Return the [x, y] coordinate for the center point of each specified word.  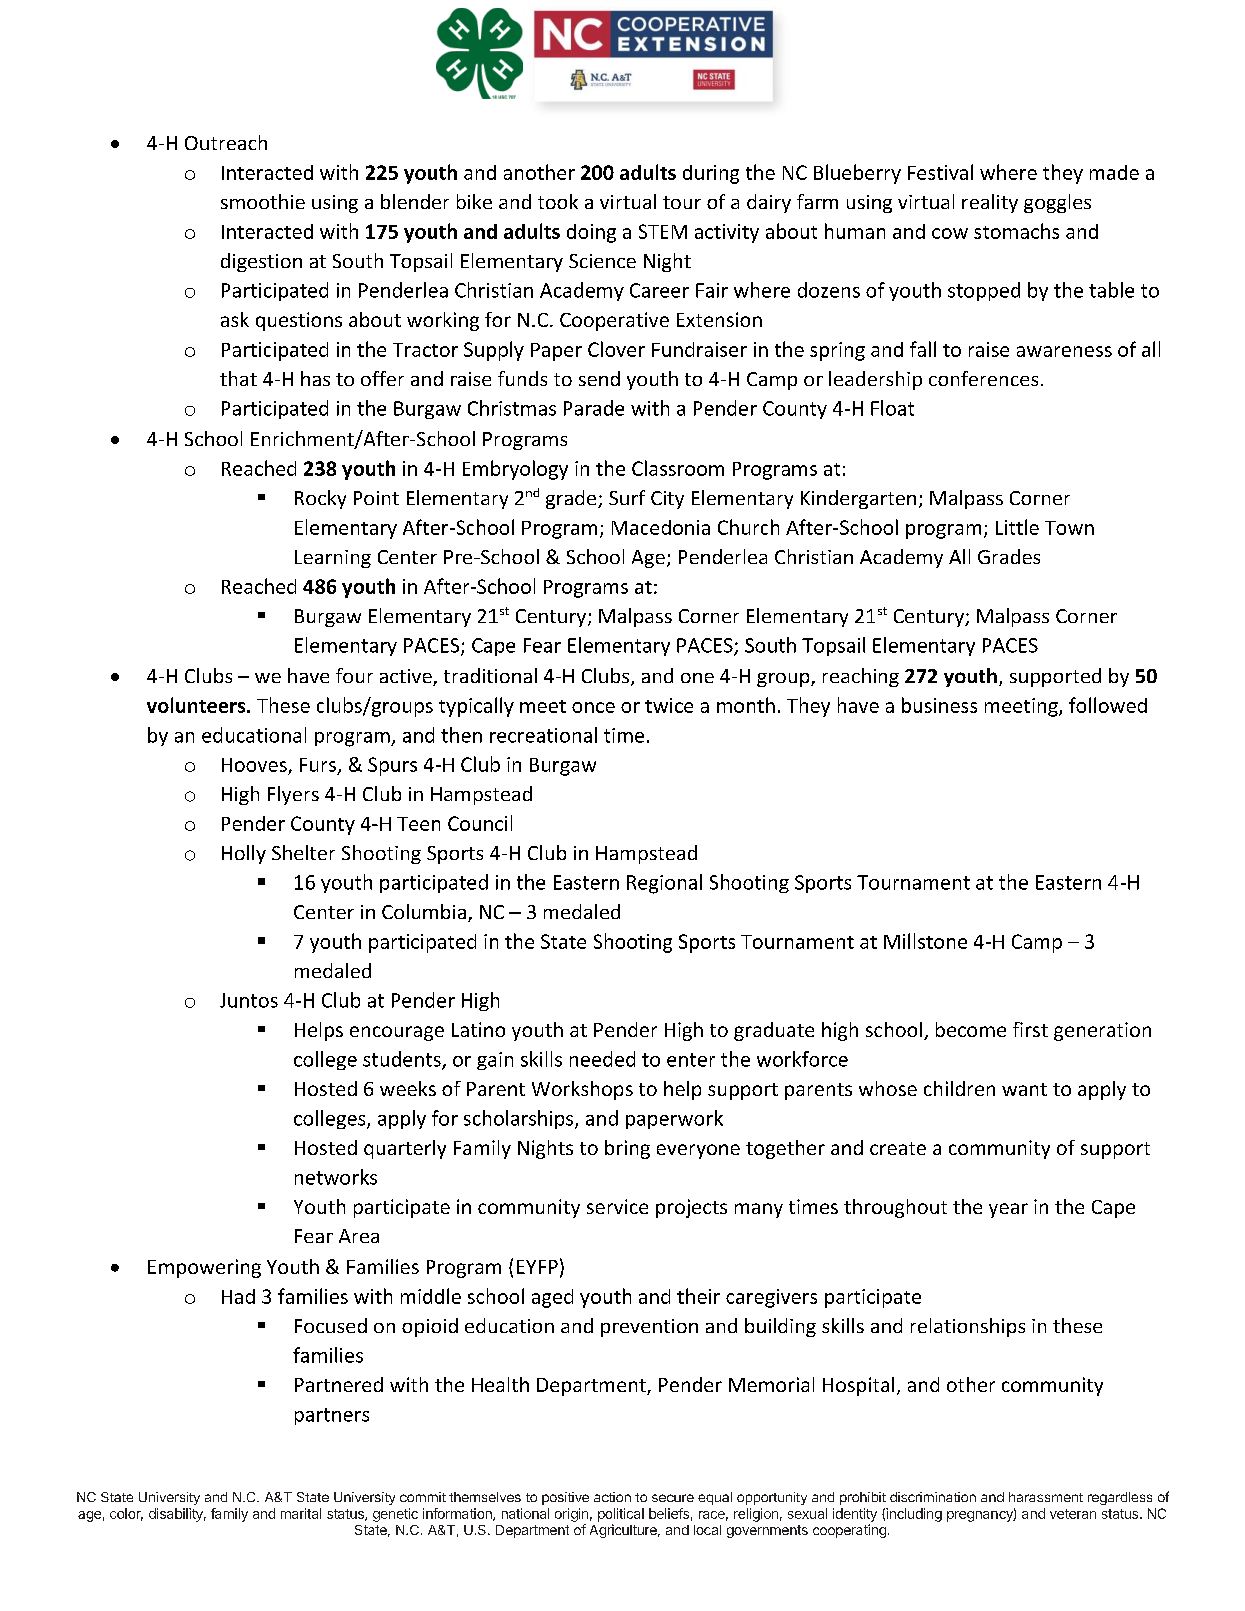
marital [301, 1513]
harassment [1046, 1497]
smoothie [263, 201]
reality [990, 203]
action [612, 1497]
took [558, 201]
